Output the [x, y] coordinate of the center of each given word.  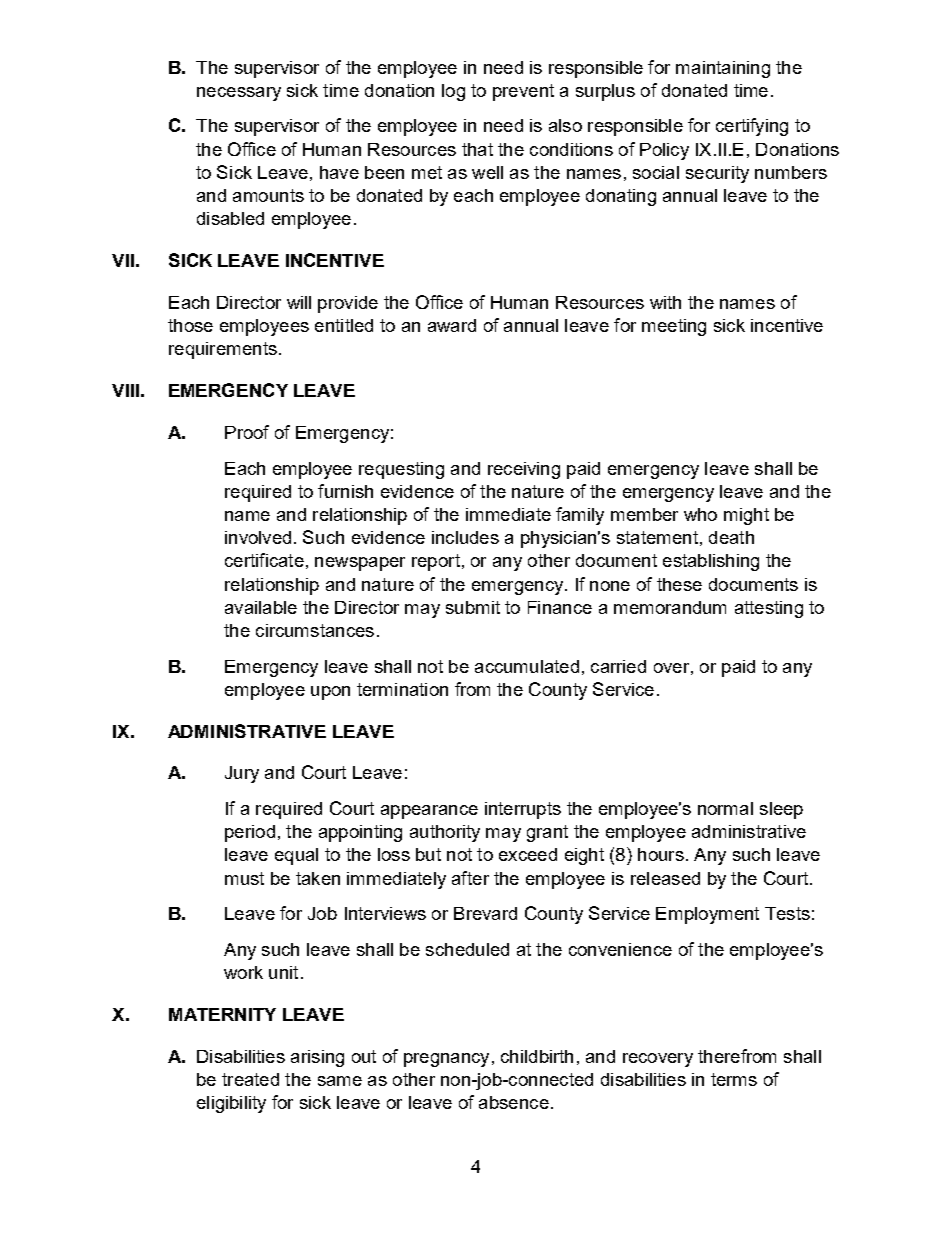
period [250, 833]
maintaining [723, 69]
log [453, 92]
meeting [674, 327]
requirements [223, 350]
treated [250, 1079]
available [261, 607]
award [452, 325]
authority [445, 833]
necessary [239, 94]
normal [725, 808]
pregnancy [446, 1060]
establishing [711, 562]
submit [473, 607]
